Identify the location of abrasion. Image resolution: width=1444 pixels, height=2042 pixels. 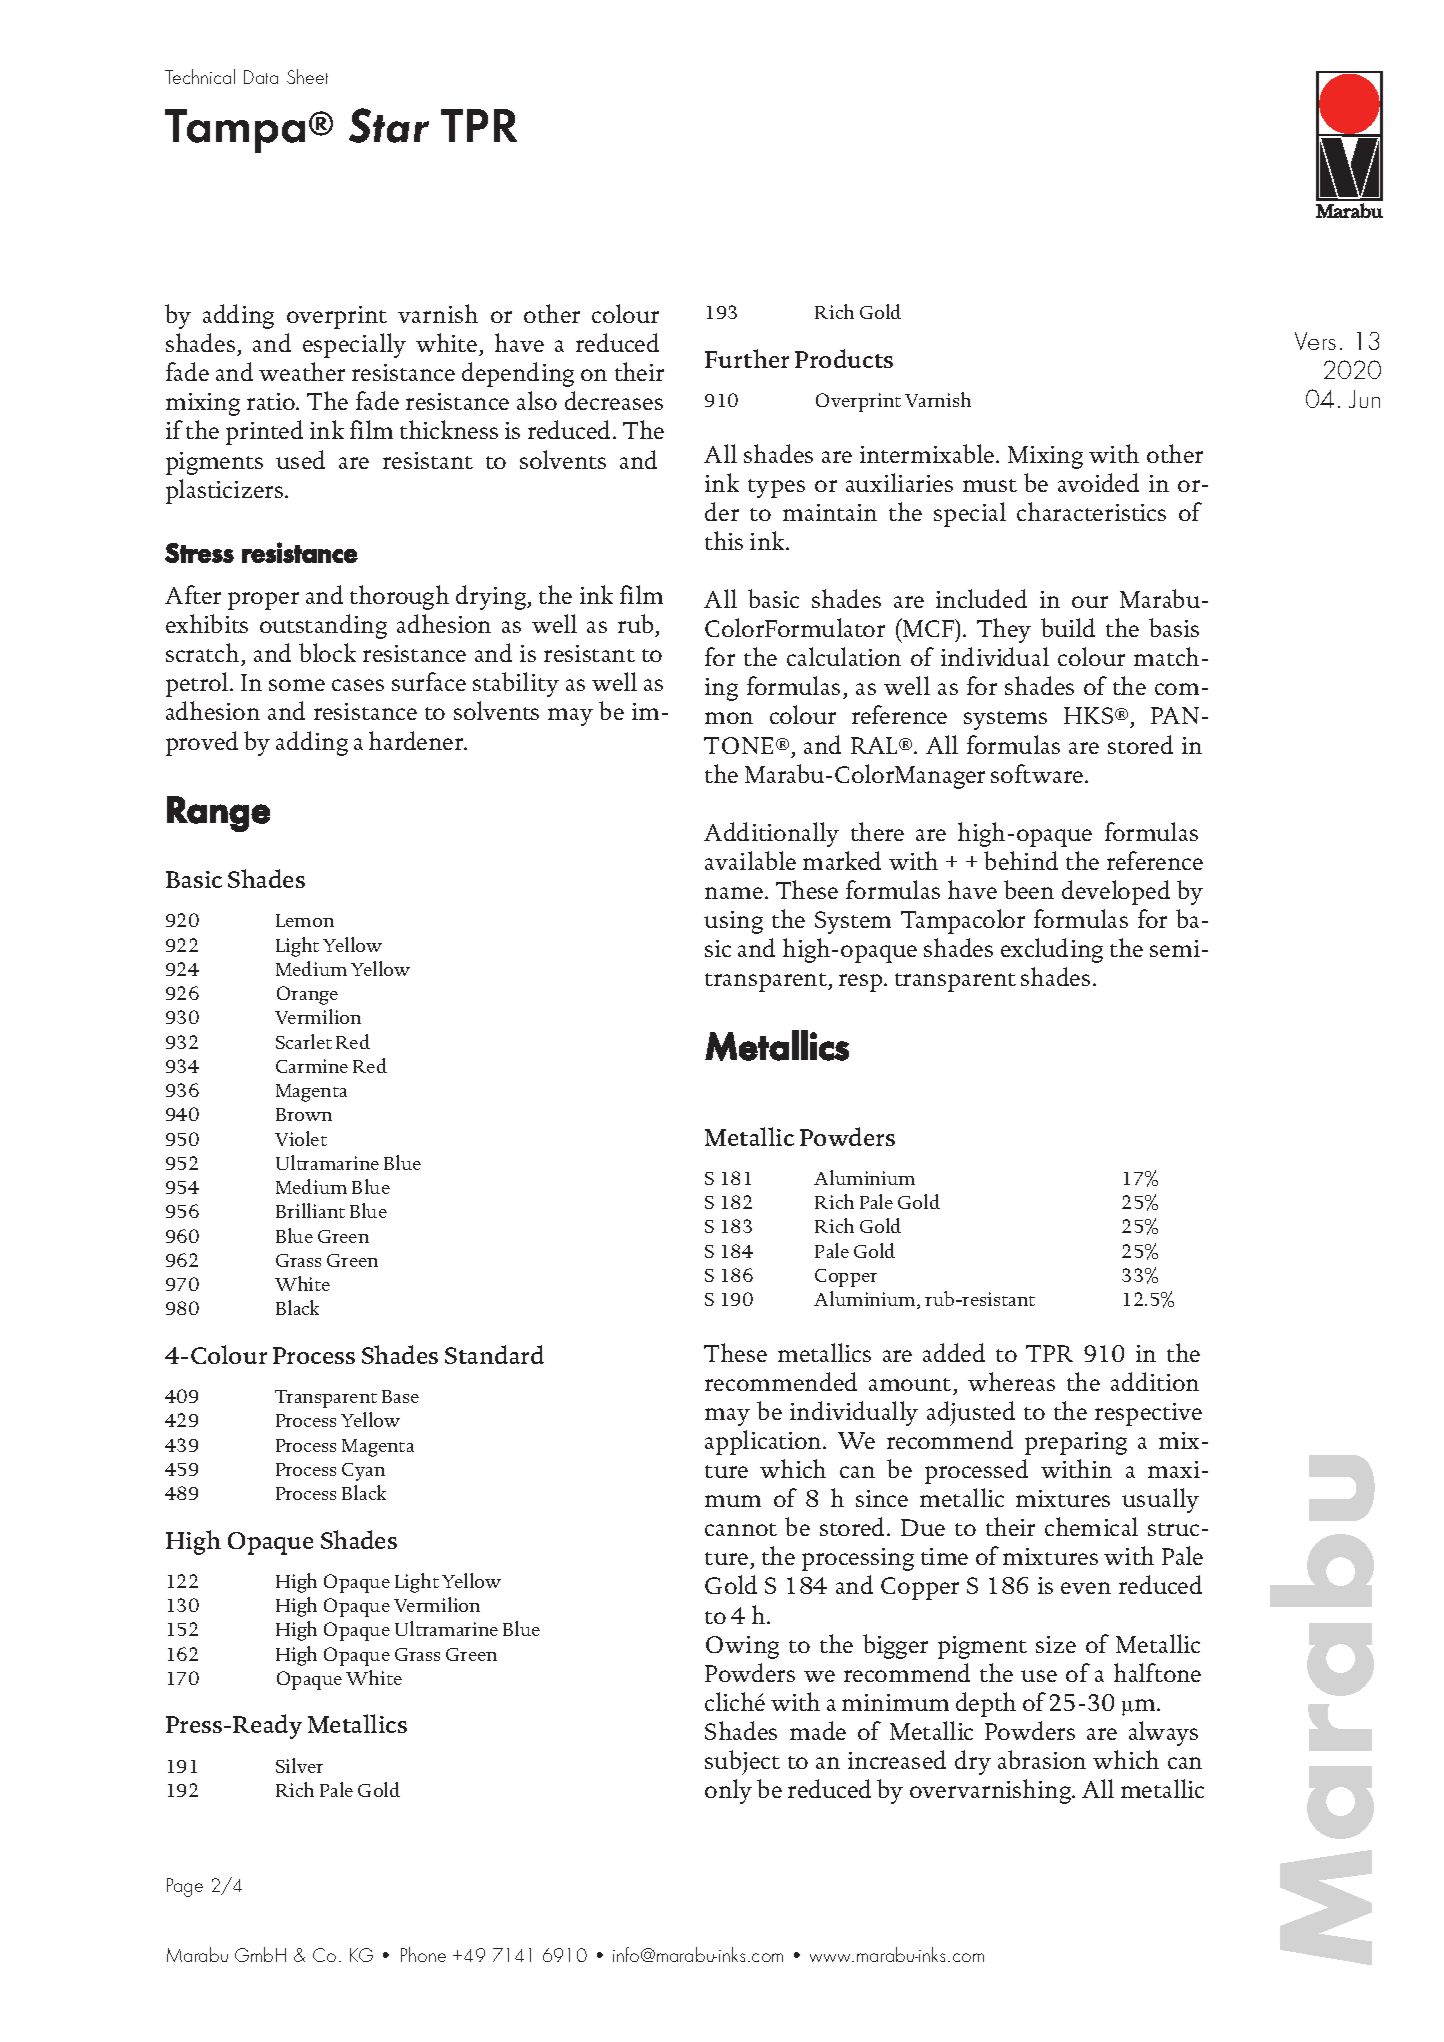
(1042, 1759).
